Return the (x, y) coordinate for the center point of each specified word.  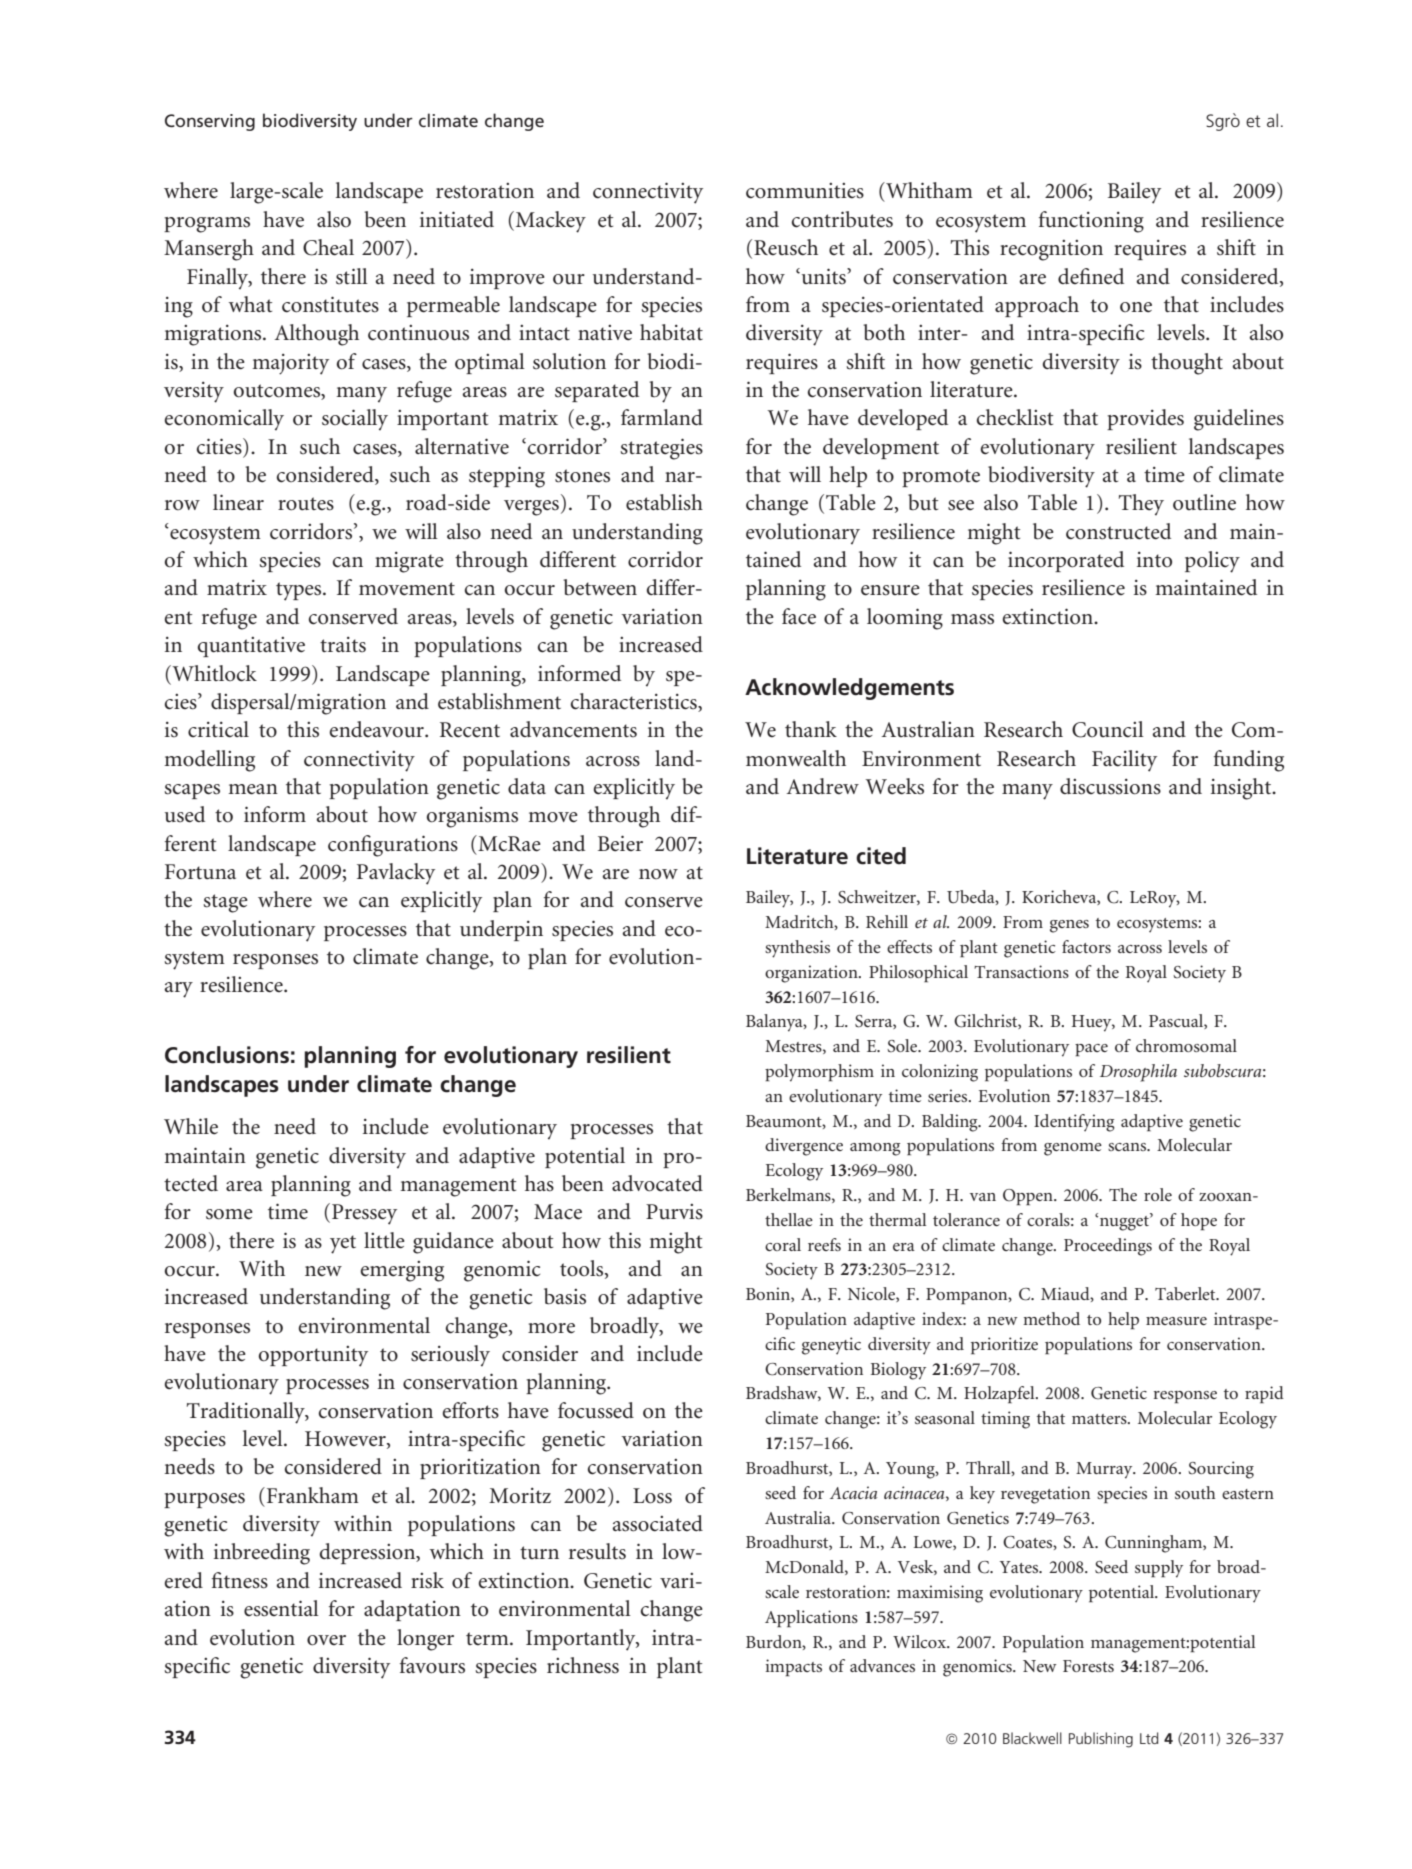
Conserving (210, 122)
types (300, 591)
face (799, 616)
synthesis (797, 949)
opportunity (313, 1356)
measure (1176, 1321)
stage (225, 903)
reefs (824, 1244)
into (1154, 559)
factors (1086, 946)
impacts (793, 1668)
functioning (1091, 222)
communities (805, 191)
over (326, 1640)
